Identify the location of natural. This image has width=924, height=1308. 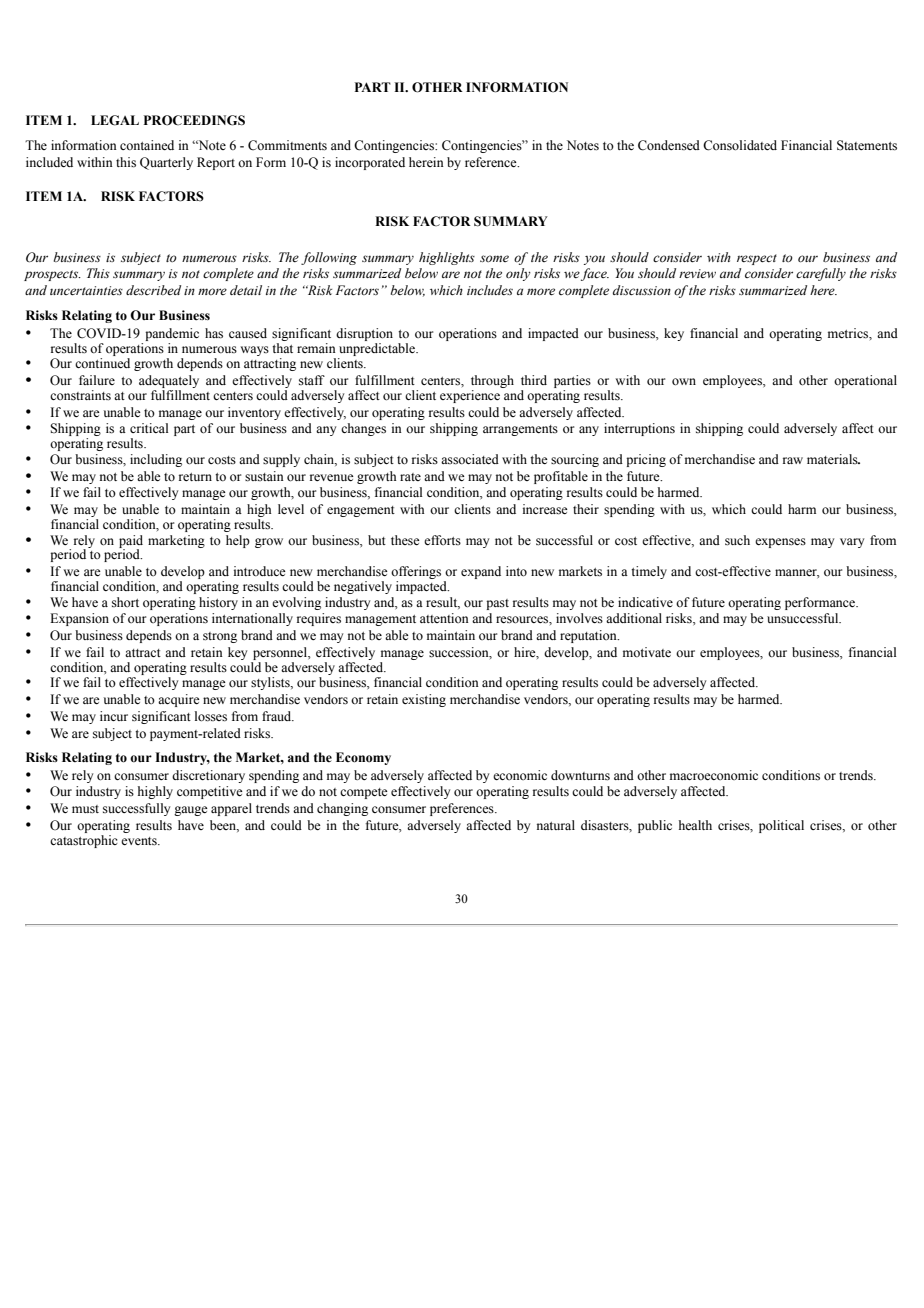
(556, 825).
